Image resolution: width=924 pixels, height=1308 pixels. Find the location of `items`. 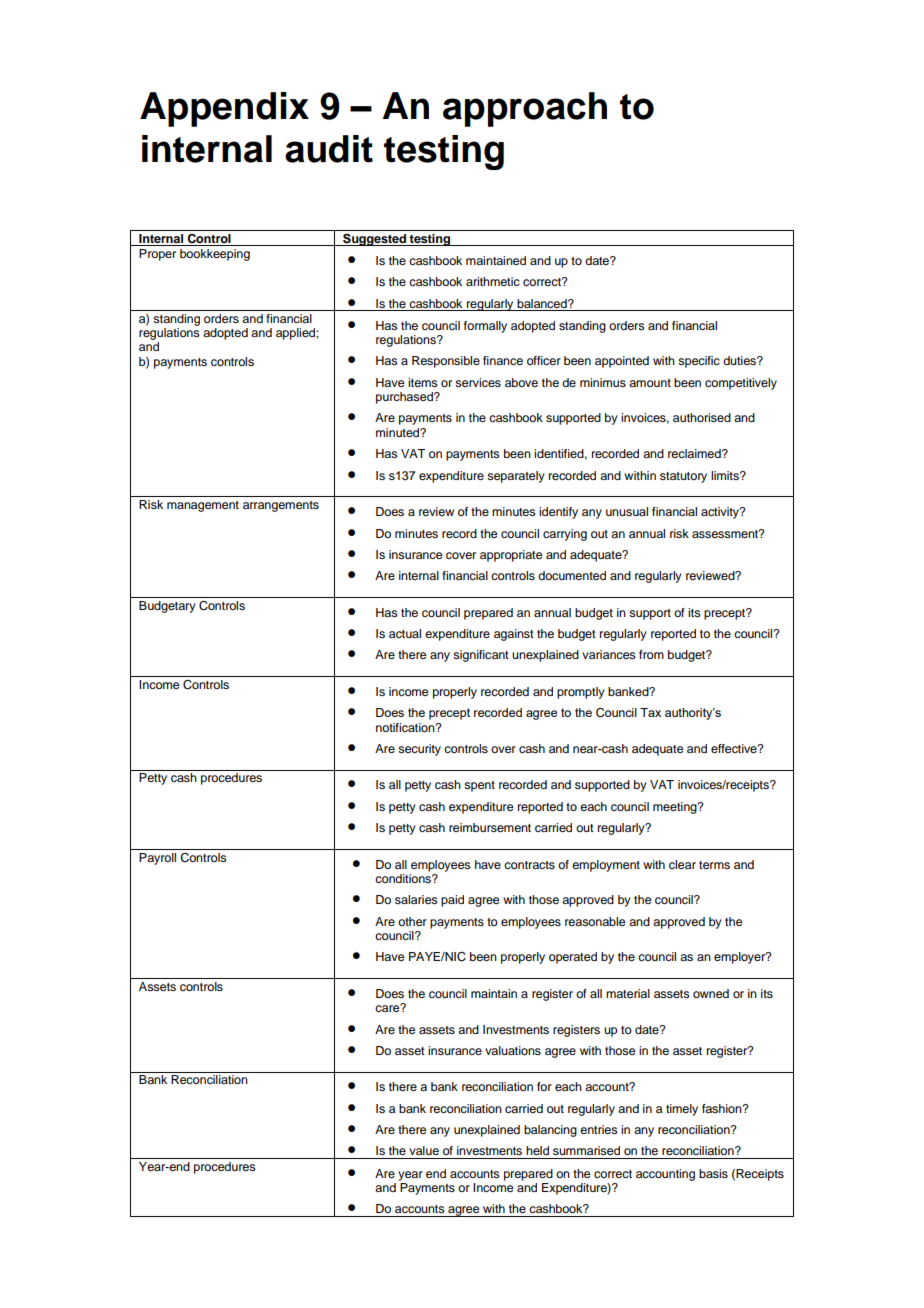

items is located at coordinates (423, 382).
